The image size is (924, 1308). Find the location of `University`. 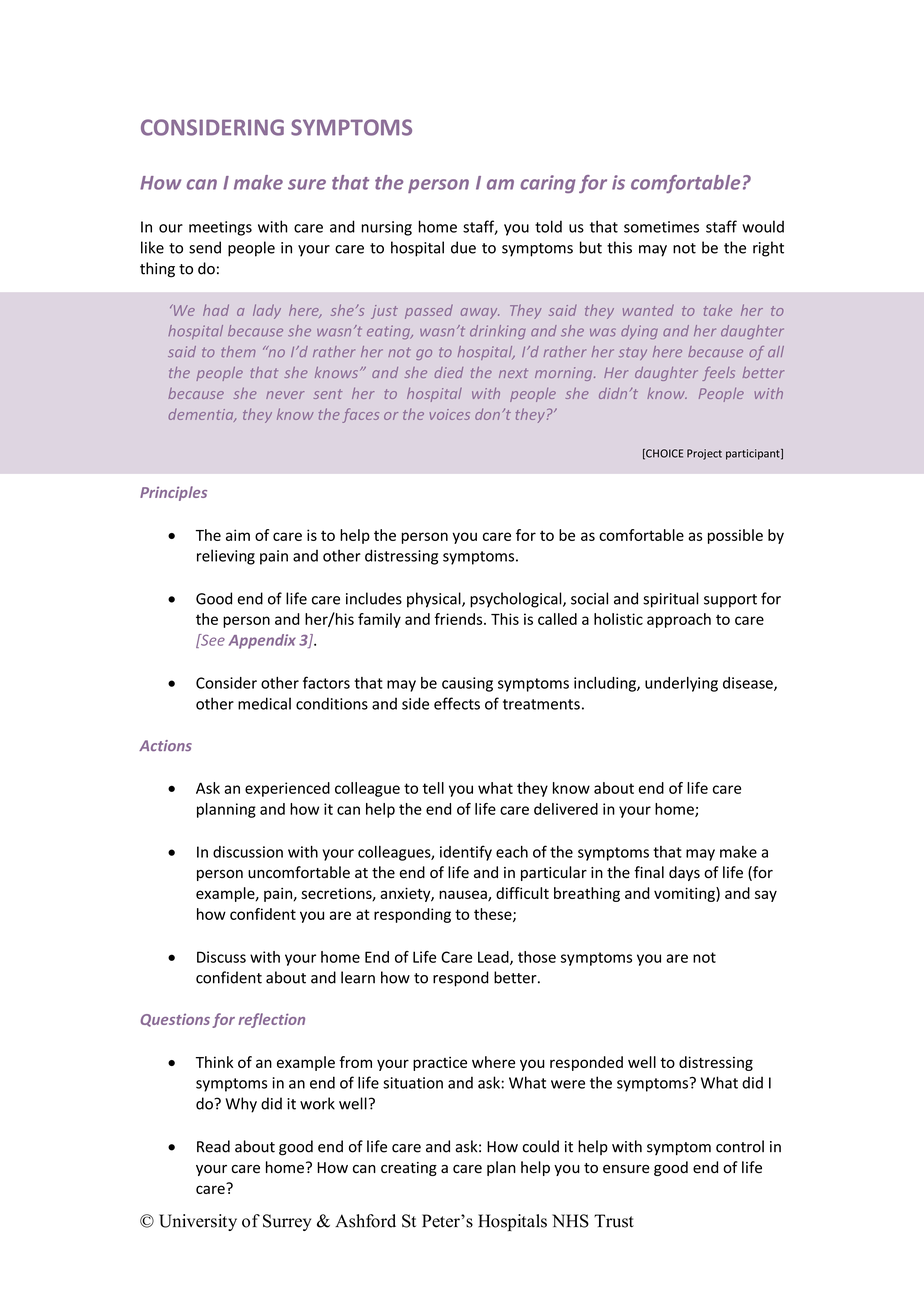

University is located at coordinates (198, 1222).
